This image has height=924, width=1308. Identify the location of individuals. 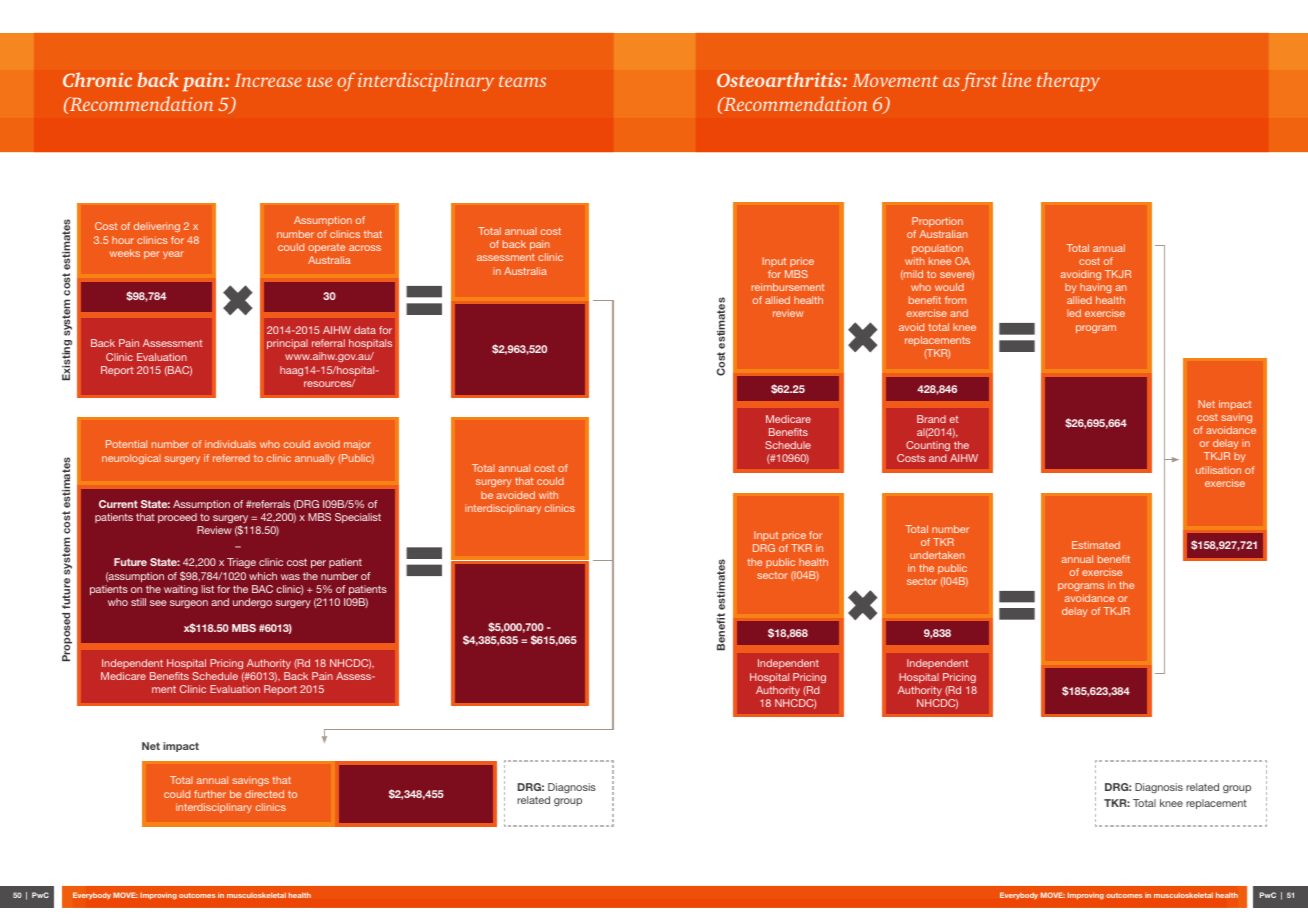
(230, 444).
